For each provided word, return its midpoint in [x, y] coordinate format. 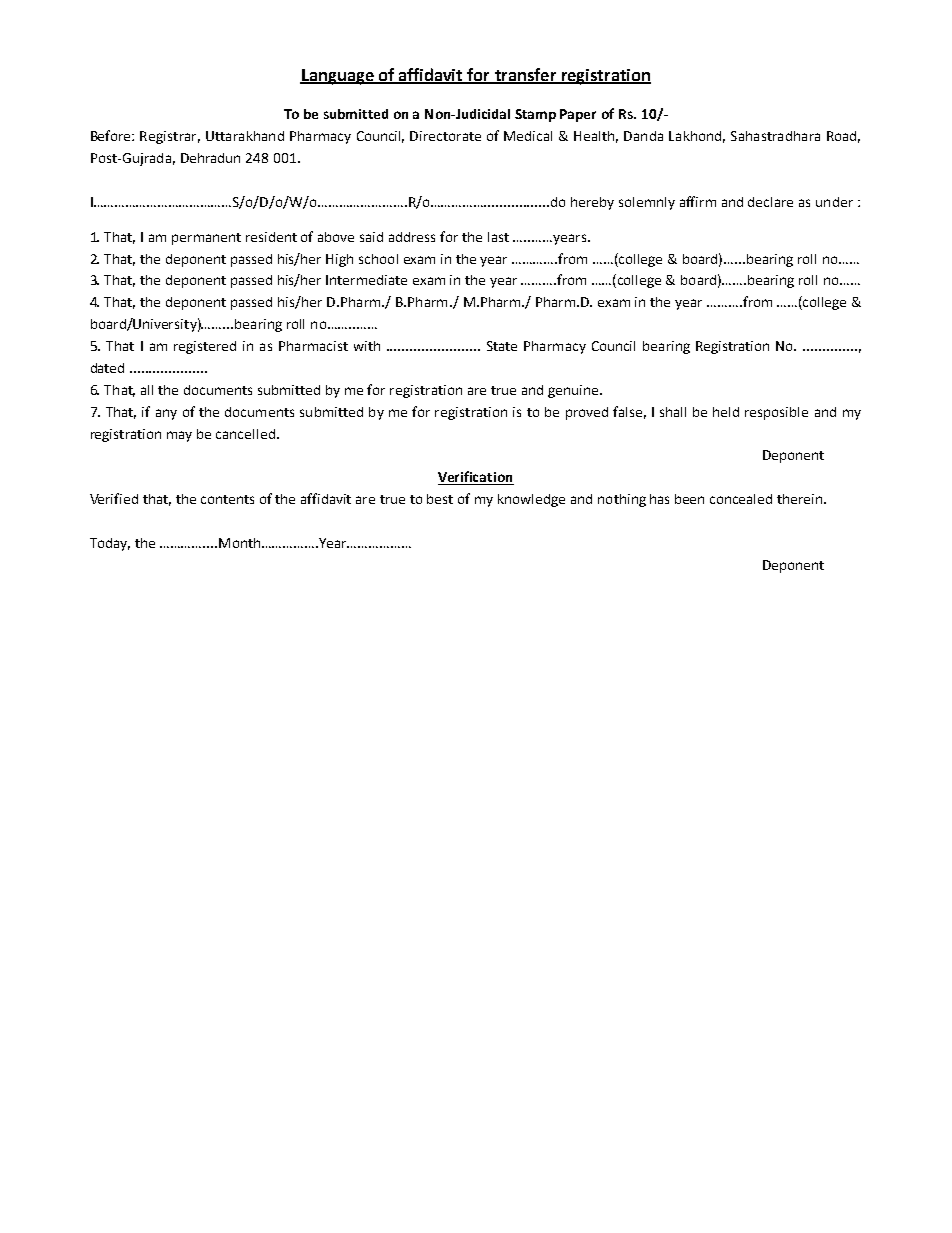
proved [587, 413]
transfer [525, 75]
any [166, 414]
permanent [206, 239]
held [726, 412]
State [502, 346]
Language [338, 77]
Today [110, 544]
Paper [578, 115]
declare [770, 202]
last [498, 237]
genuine [574, 391]
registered [205, 347]
